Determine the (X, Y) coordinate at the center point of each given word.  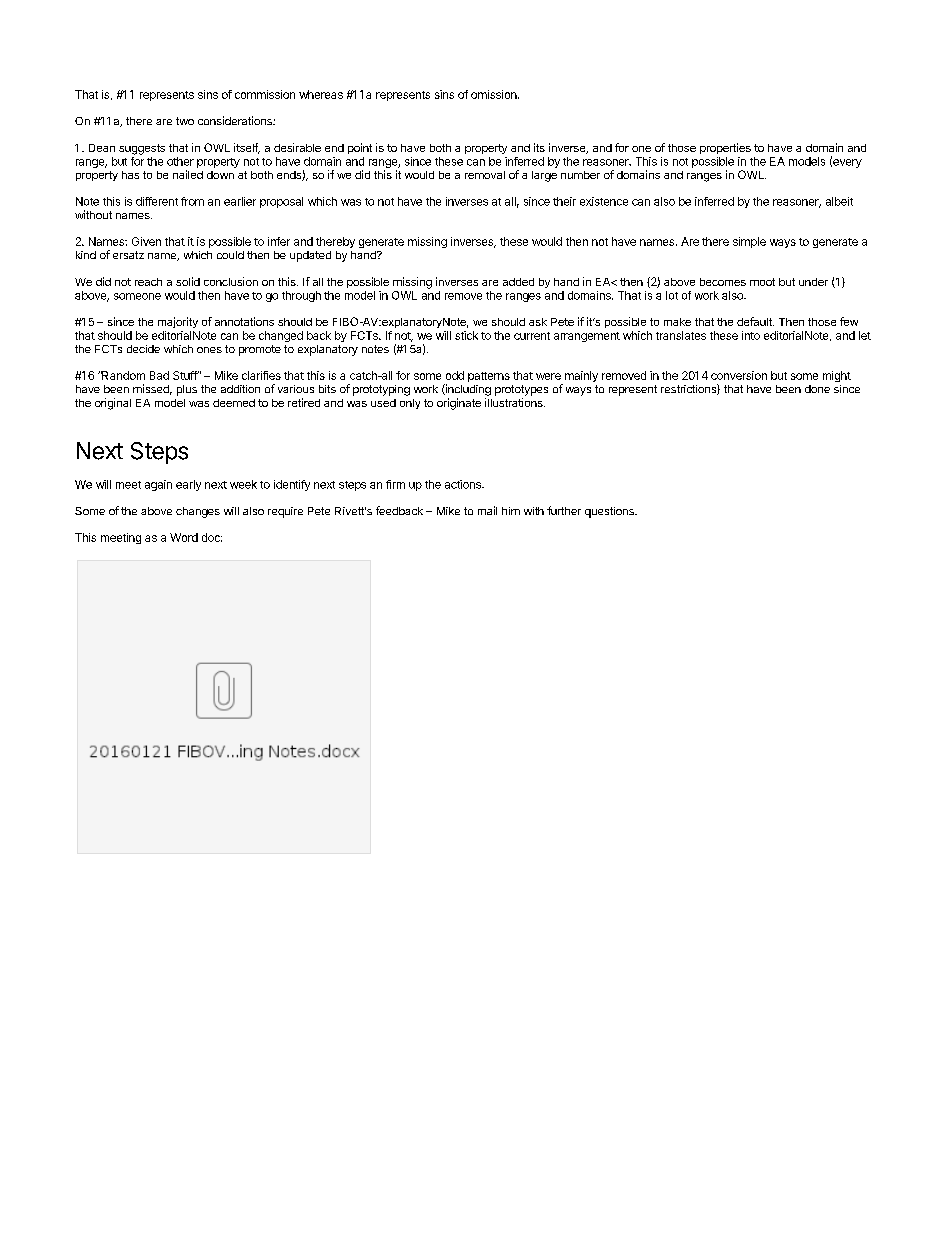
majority (178, 322)
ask (538, 322)
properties (725, 148)
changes (198, 512)
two (185, 121)
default (755, 321)
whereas (321, 94)
